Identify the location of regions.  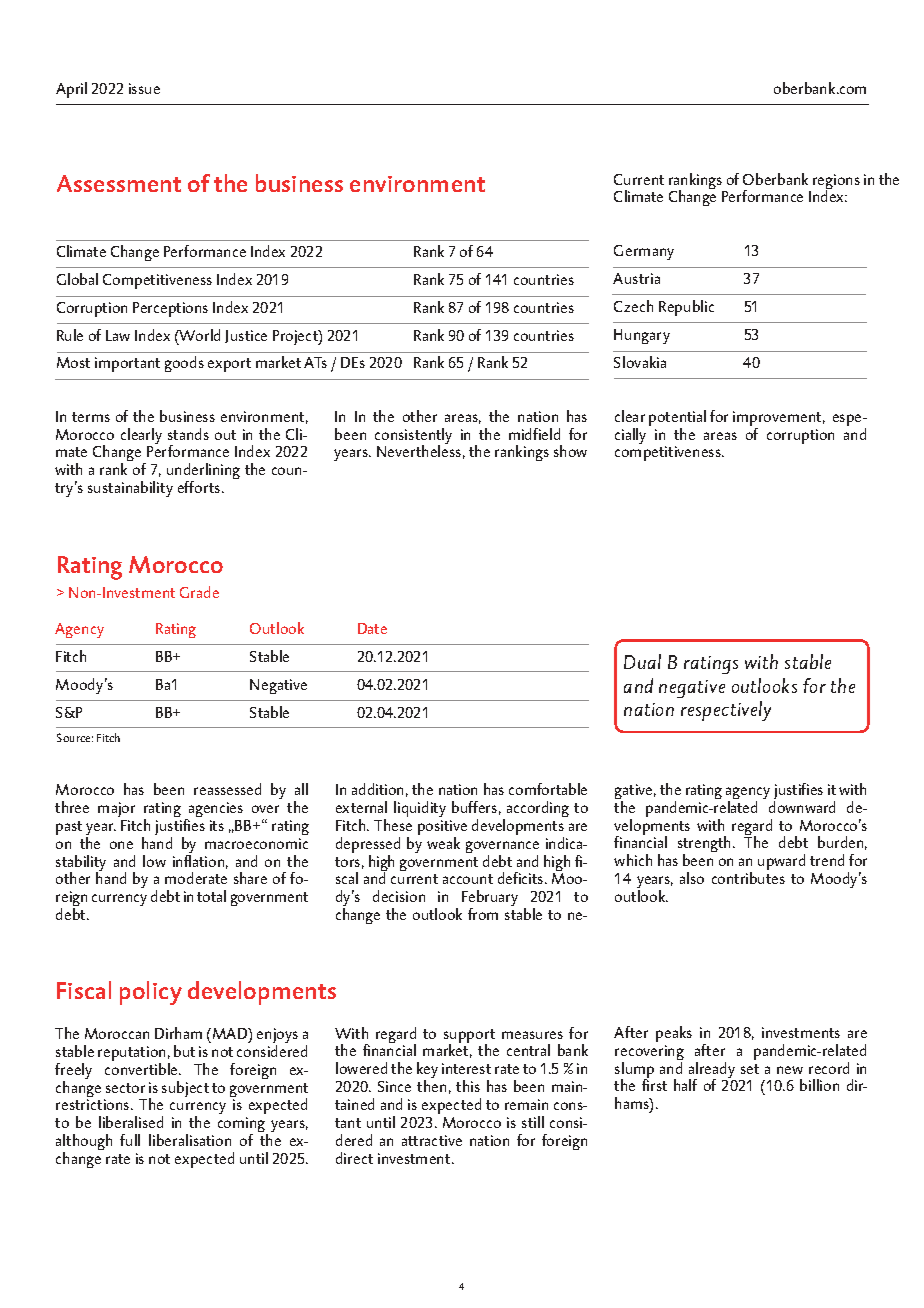
(836, 183).
